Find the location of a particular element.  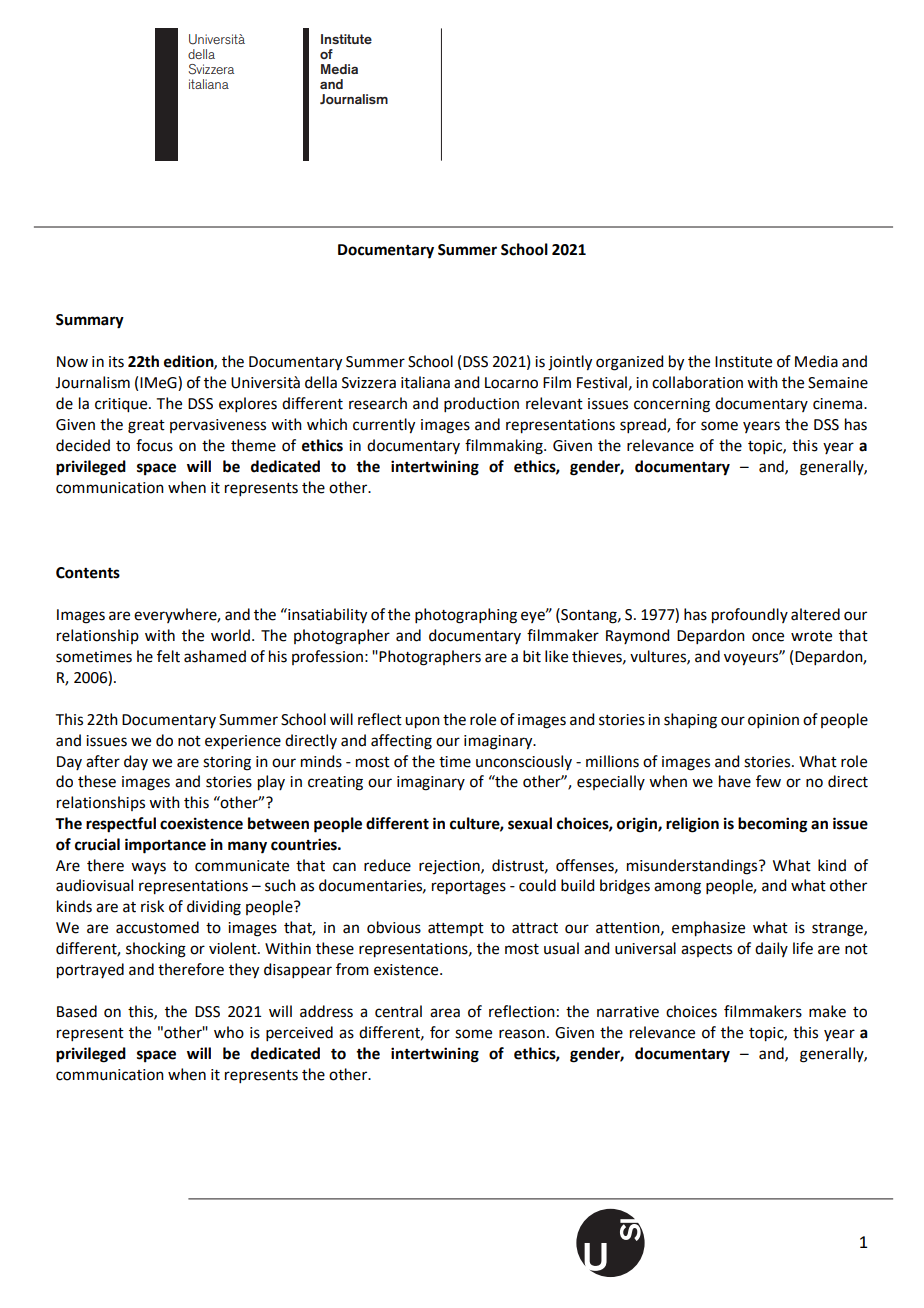

photographing is located at coordinates (466, 616).
